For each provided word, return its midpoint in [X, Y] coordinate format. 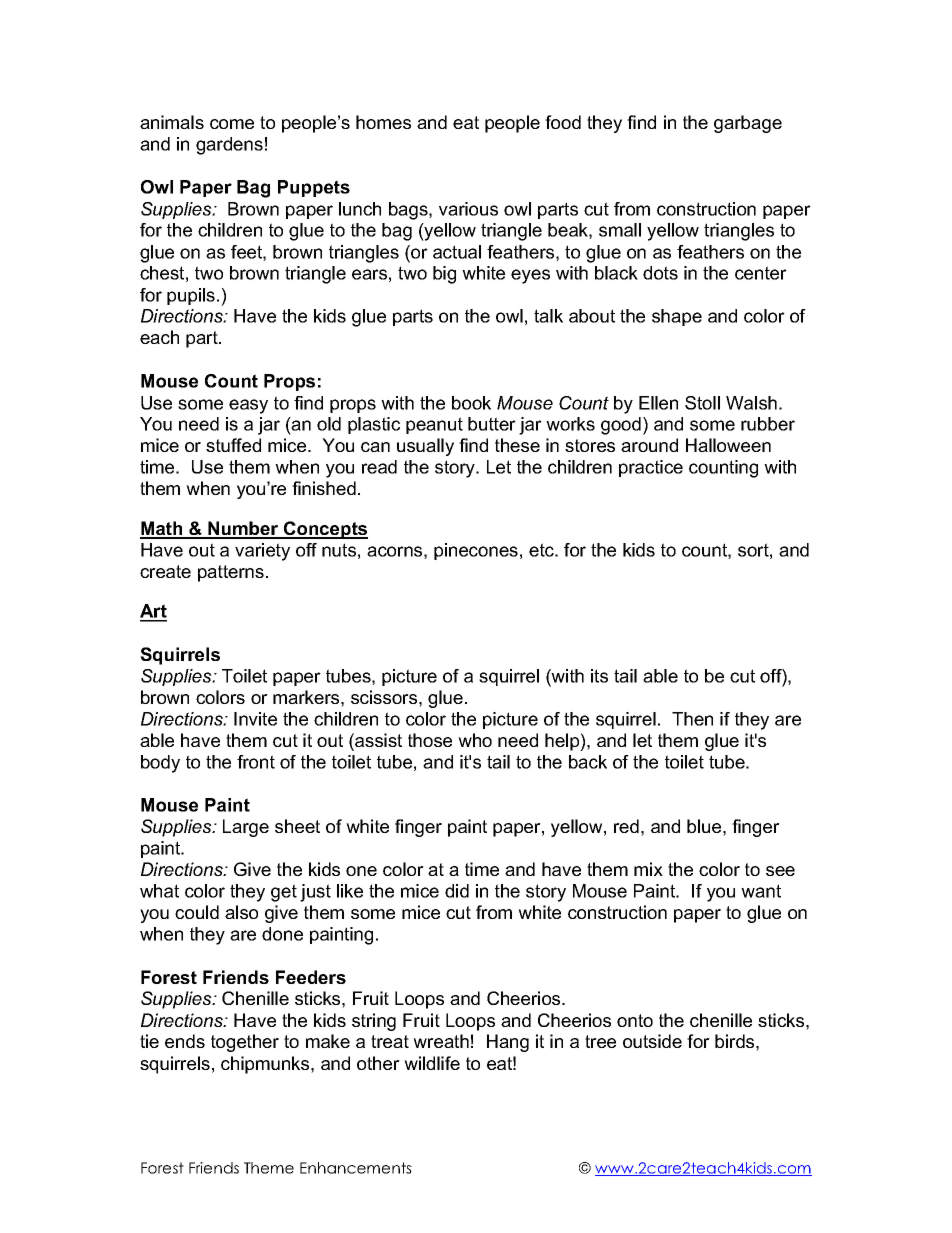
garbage [748, 124]
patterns [231, 573]
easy [248, 406]
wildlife [432, 1063]
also [241, 912]
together [245, 1043]
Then [692, 719]
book [471, 403]
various [468, 209]
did [457, 891]
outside [652, 1041]
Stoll [702, 403]
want [761, 891]
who [475, 740]
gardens [229, 146]
